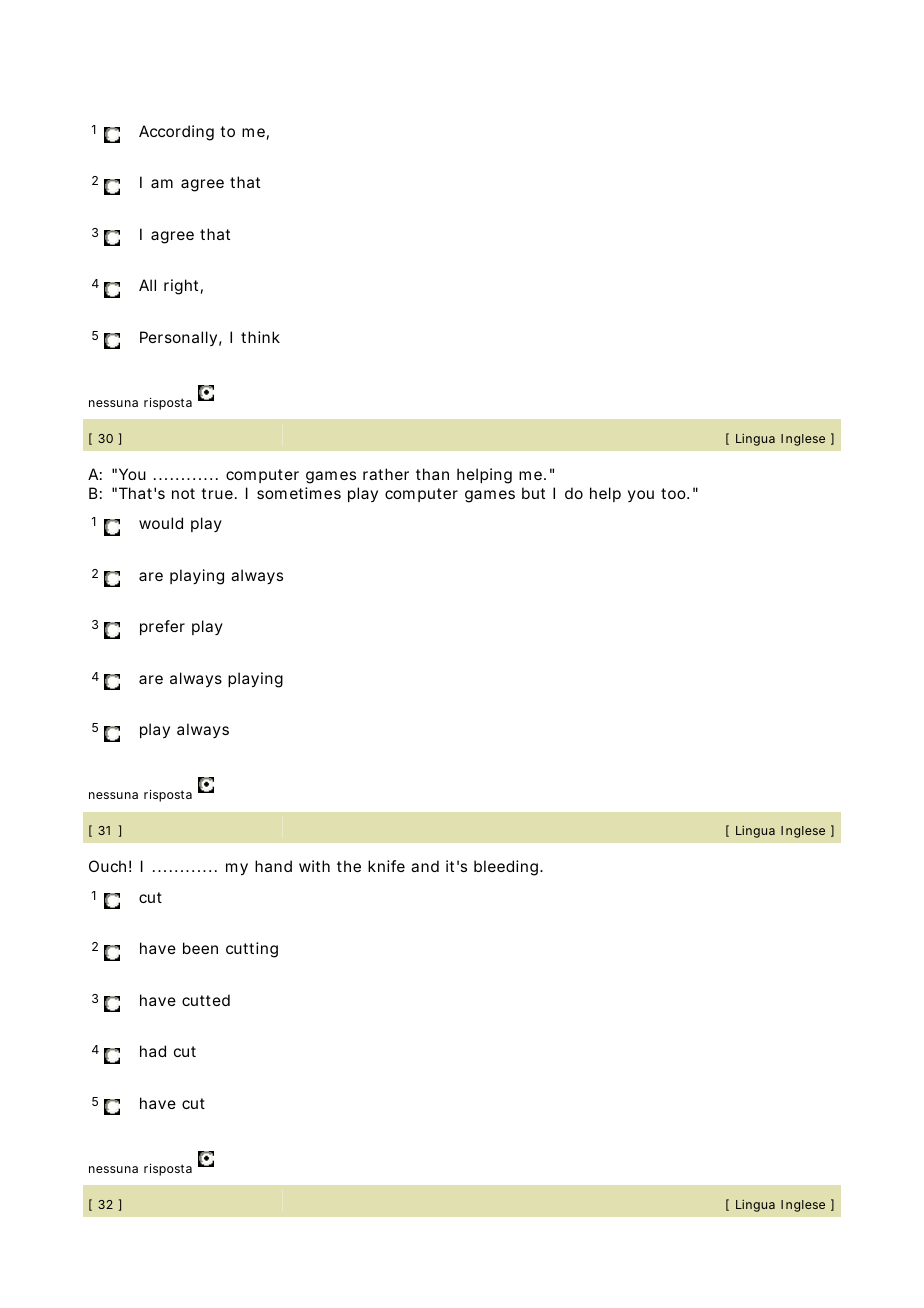  What do you see at coordinates (299, 493) in the document?
I see `sometimes` at bounding box center [299, 493].
